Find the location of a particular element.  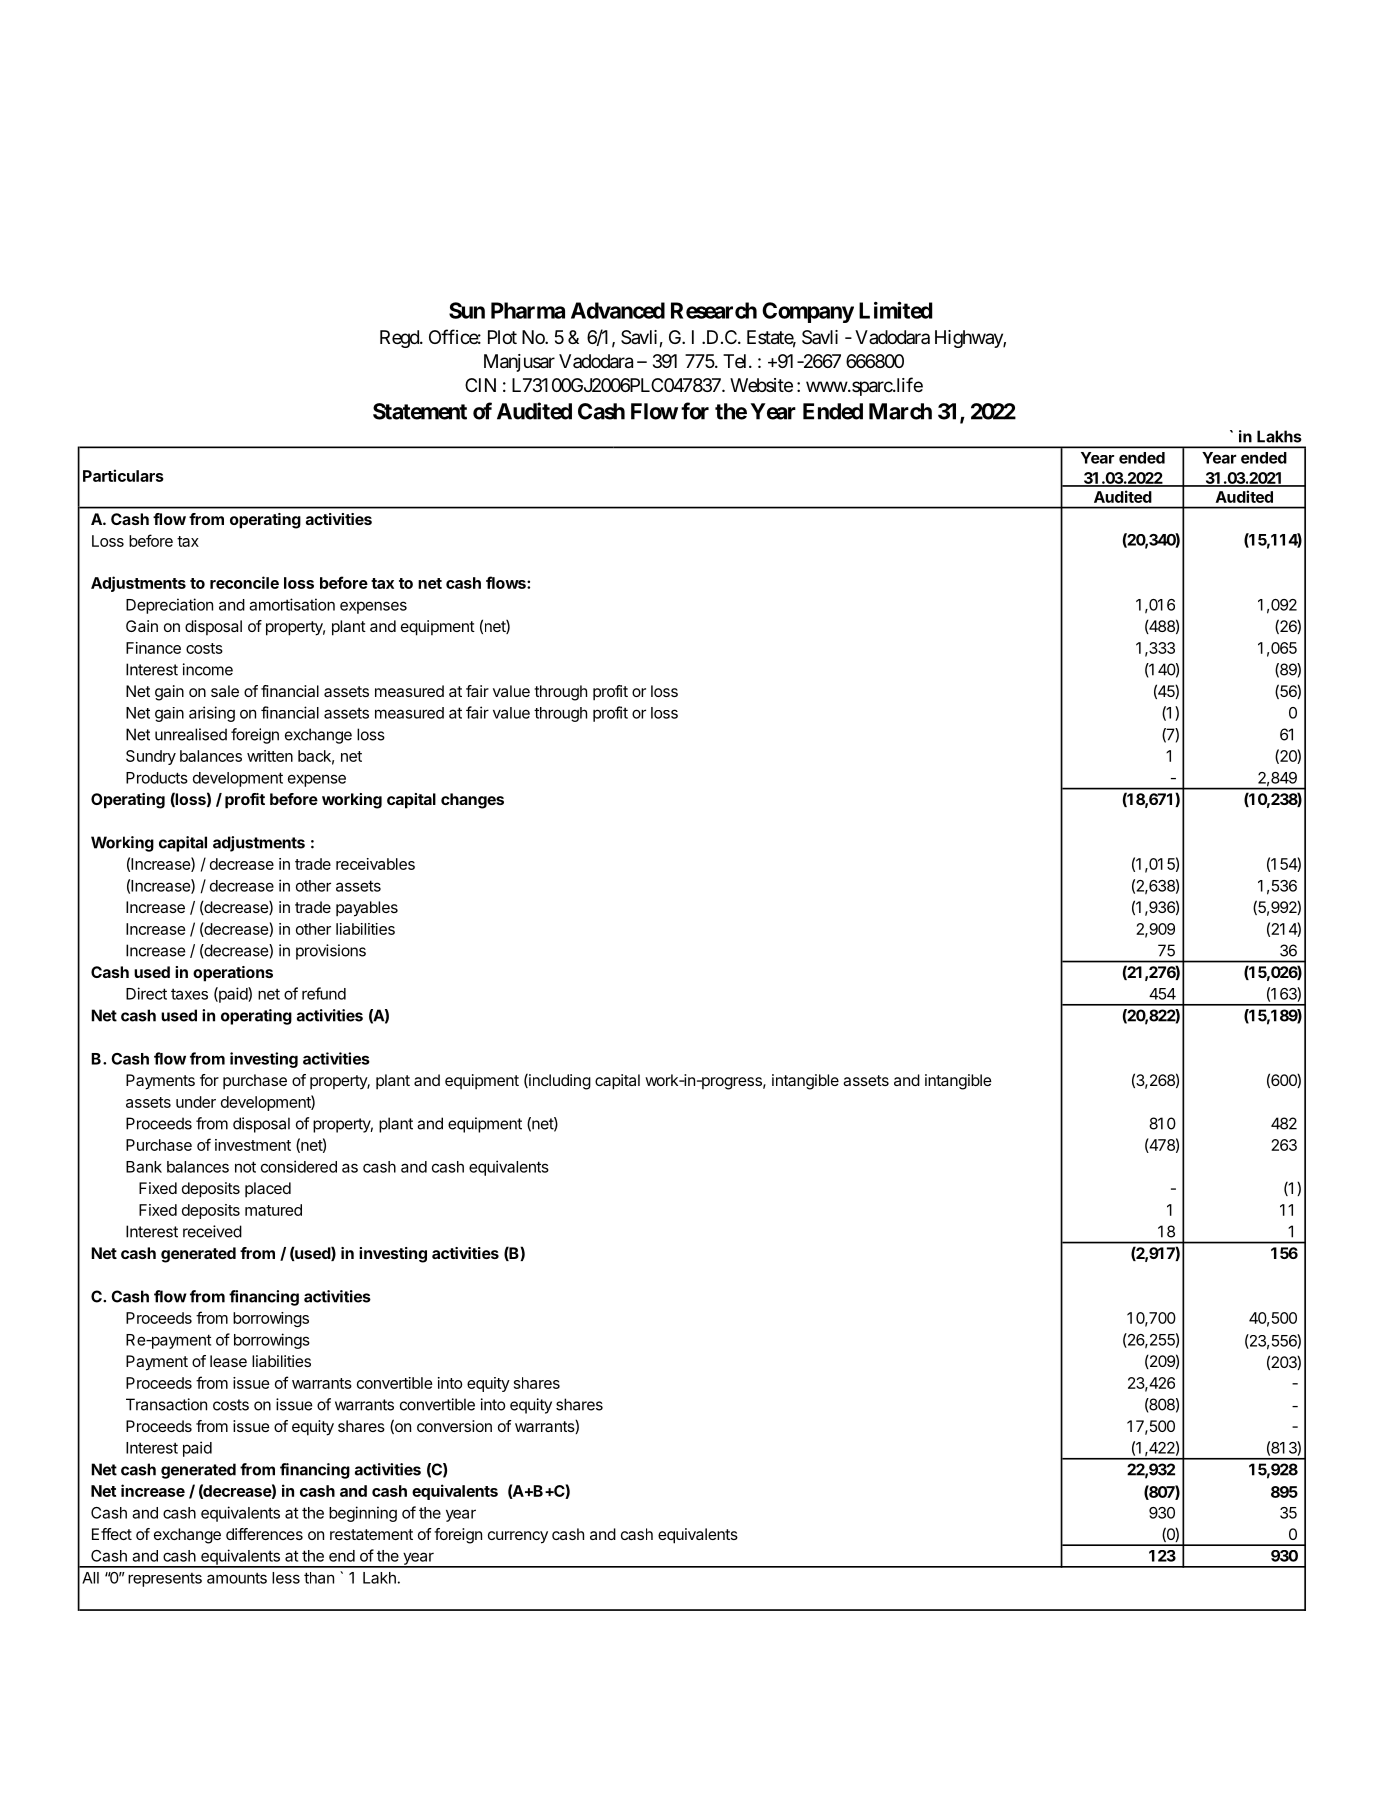

provisions is located at coordinates (331, 952).
